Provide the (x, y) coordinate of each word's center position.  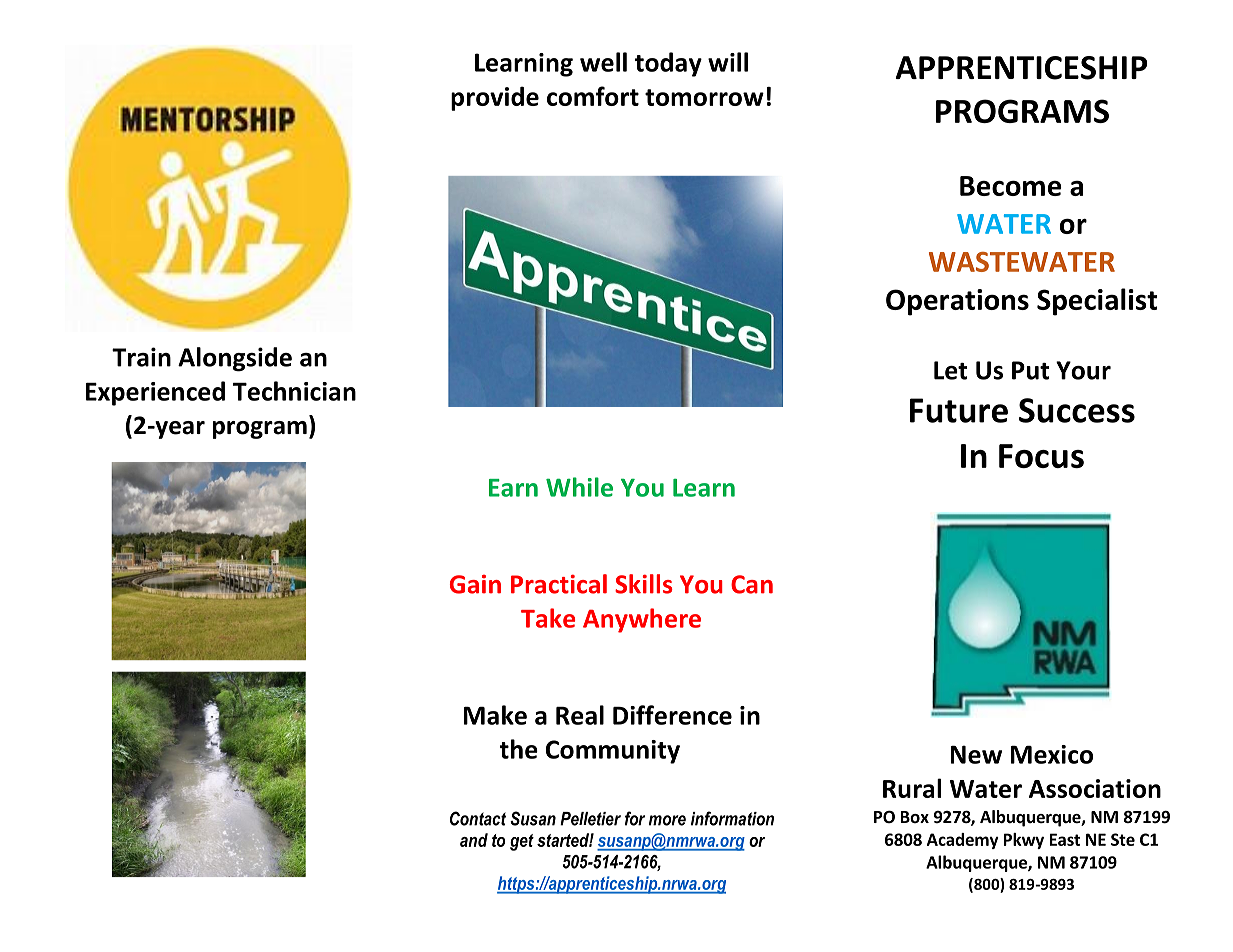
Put (1030, 370)
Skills (644, 584)
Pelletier (590, 819)
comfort (593, 96)
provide (495, 98)
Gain (475, 584)
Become (1011, 186)
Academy (963, 841)
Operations (957, 302)
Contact (478, 818)
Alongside (235, 359)
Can (752, 584)
